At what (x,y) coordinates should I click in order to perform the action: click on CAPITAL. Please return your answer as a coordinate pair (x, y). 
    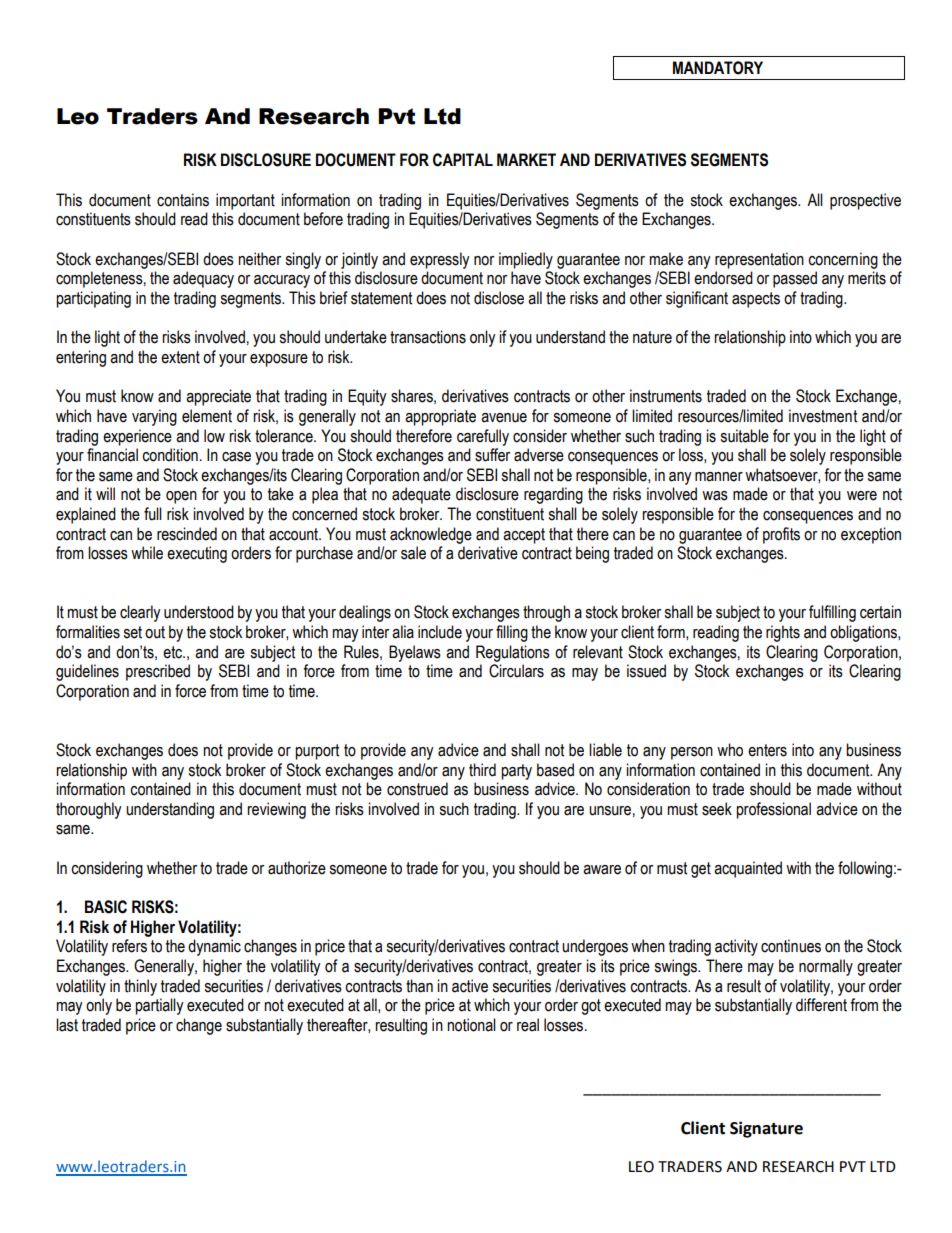
    Looking at the image, I should click on (463, 160).
